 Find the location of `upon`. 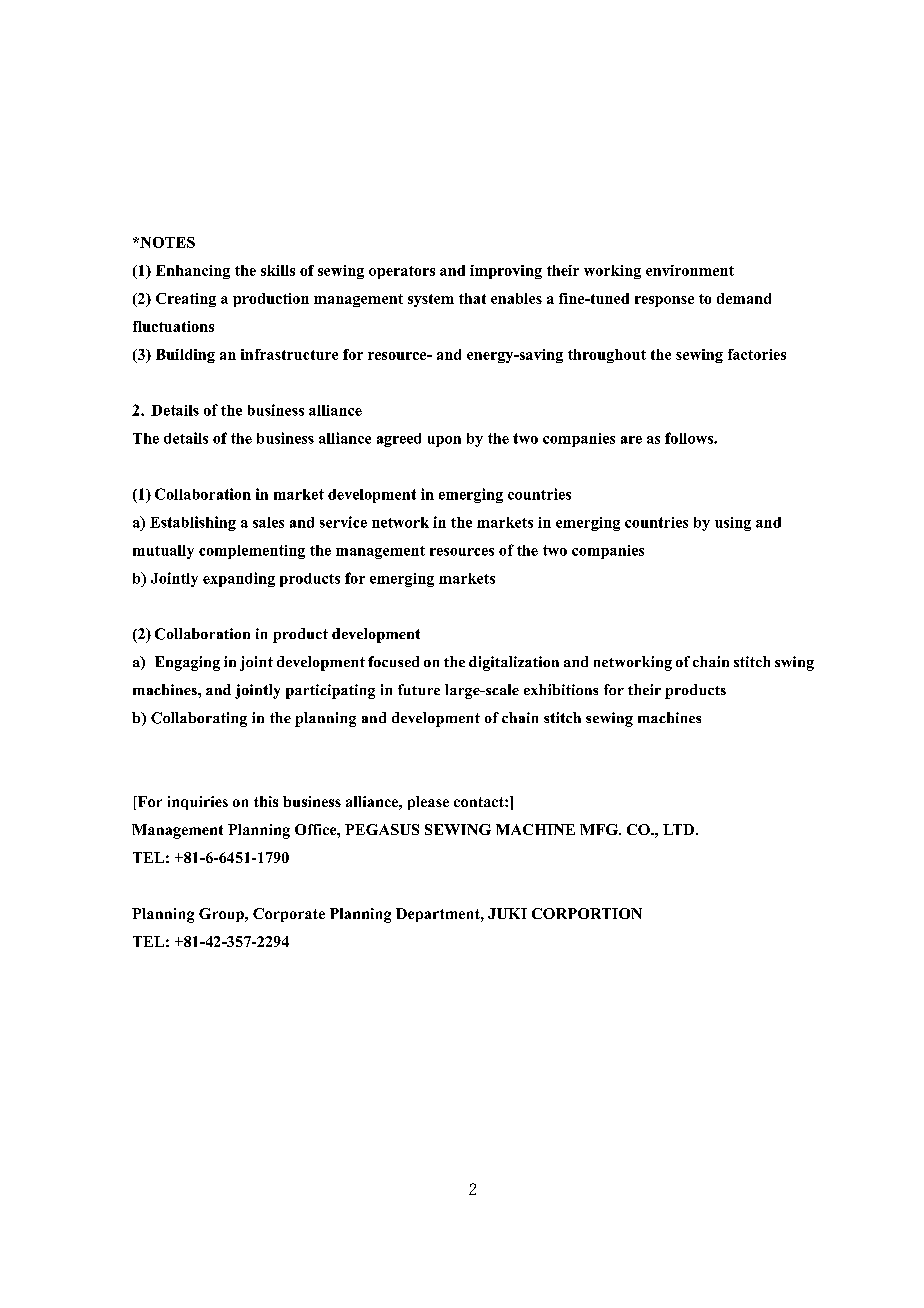

upon is located at coordinates (444, 441).
